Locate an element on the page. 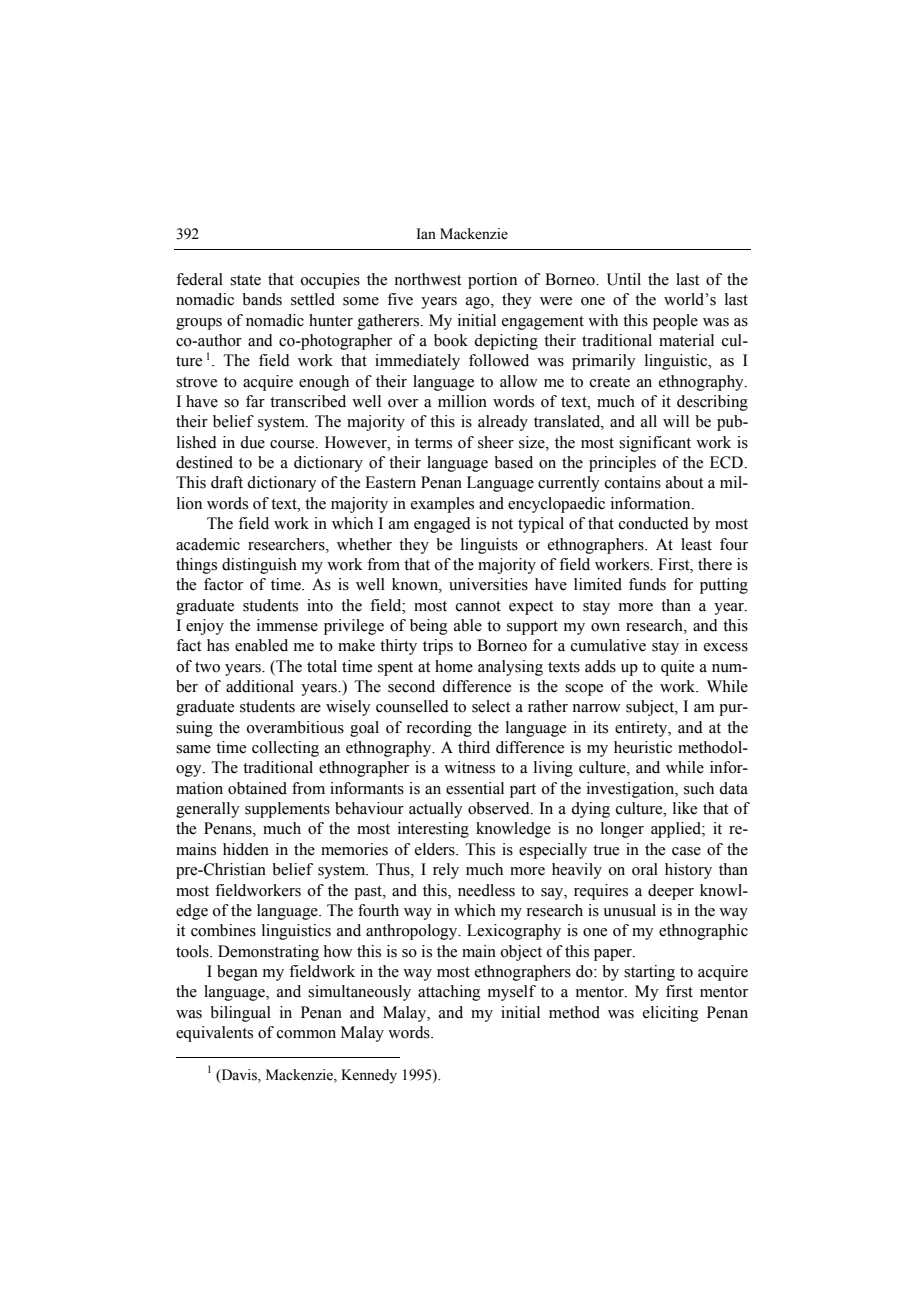  least is located at coordinates (696, 544).
